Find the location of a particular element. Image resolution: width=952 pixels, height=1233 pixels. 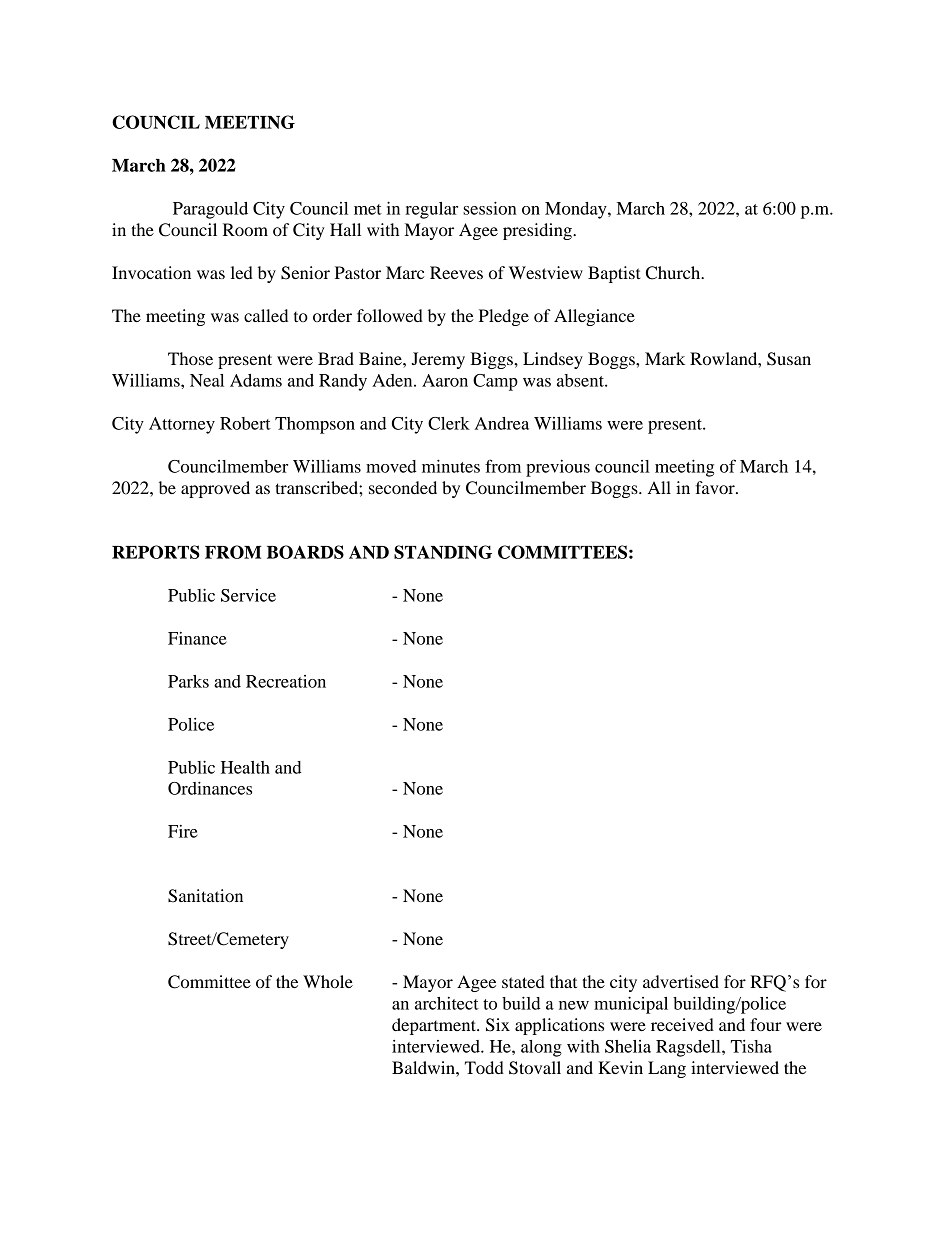

approved is located at coordinates (215, 489).
